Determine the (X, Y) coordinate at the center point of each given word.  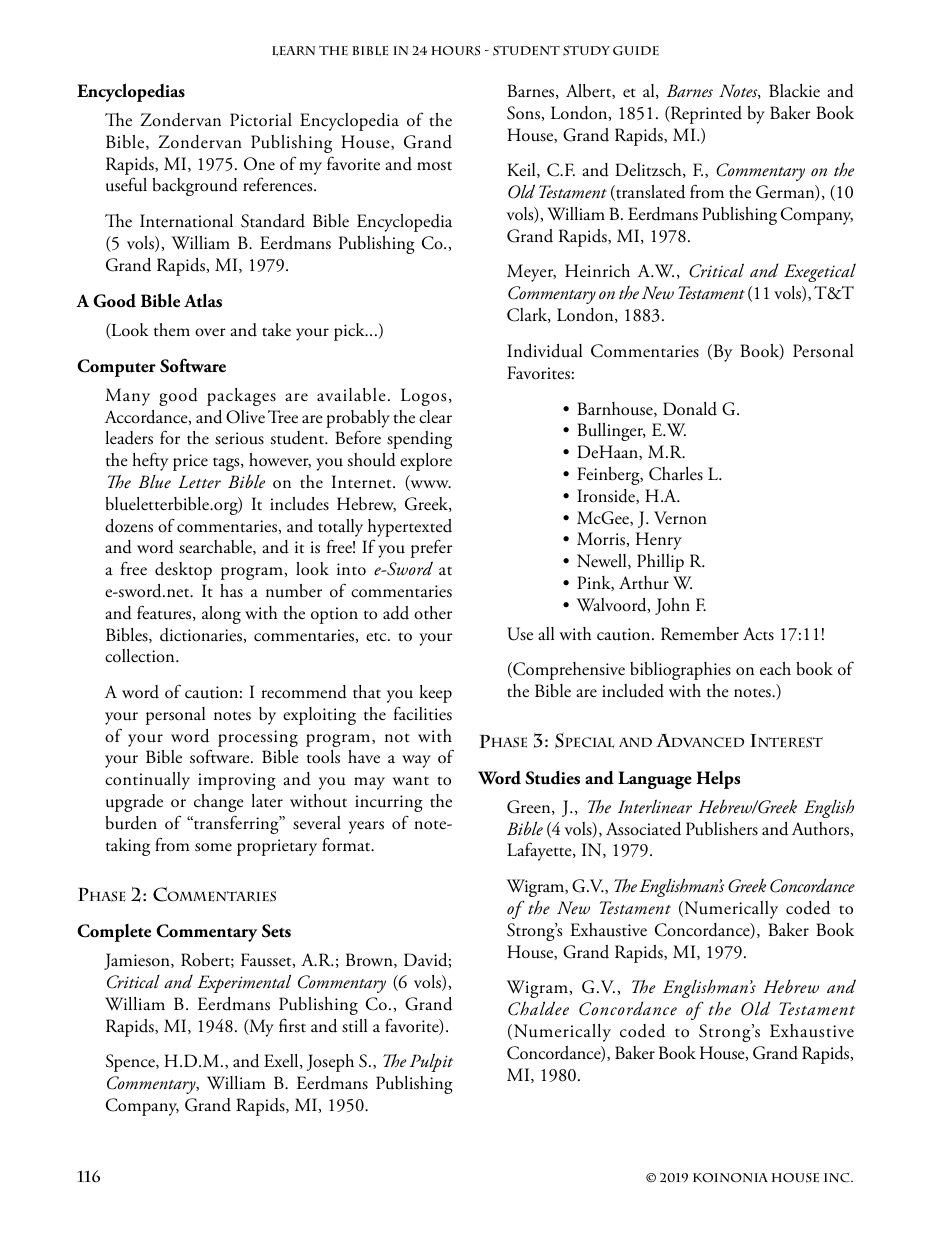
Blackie (794, 91)
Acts (758, 634)
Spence (131, 1063)
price (190, 462)
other (433, 613)
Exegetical (820, 272)
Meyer (531, 273)
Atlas (203, 300)
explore (426, 462)
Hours (455, 50)
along (221, 615)
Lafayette (540, 851)
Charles (676, 474)
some (213, 847)
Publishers (722, 829)
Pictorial (261, 120)
